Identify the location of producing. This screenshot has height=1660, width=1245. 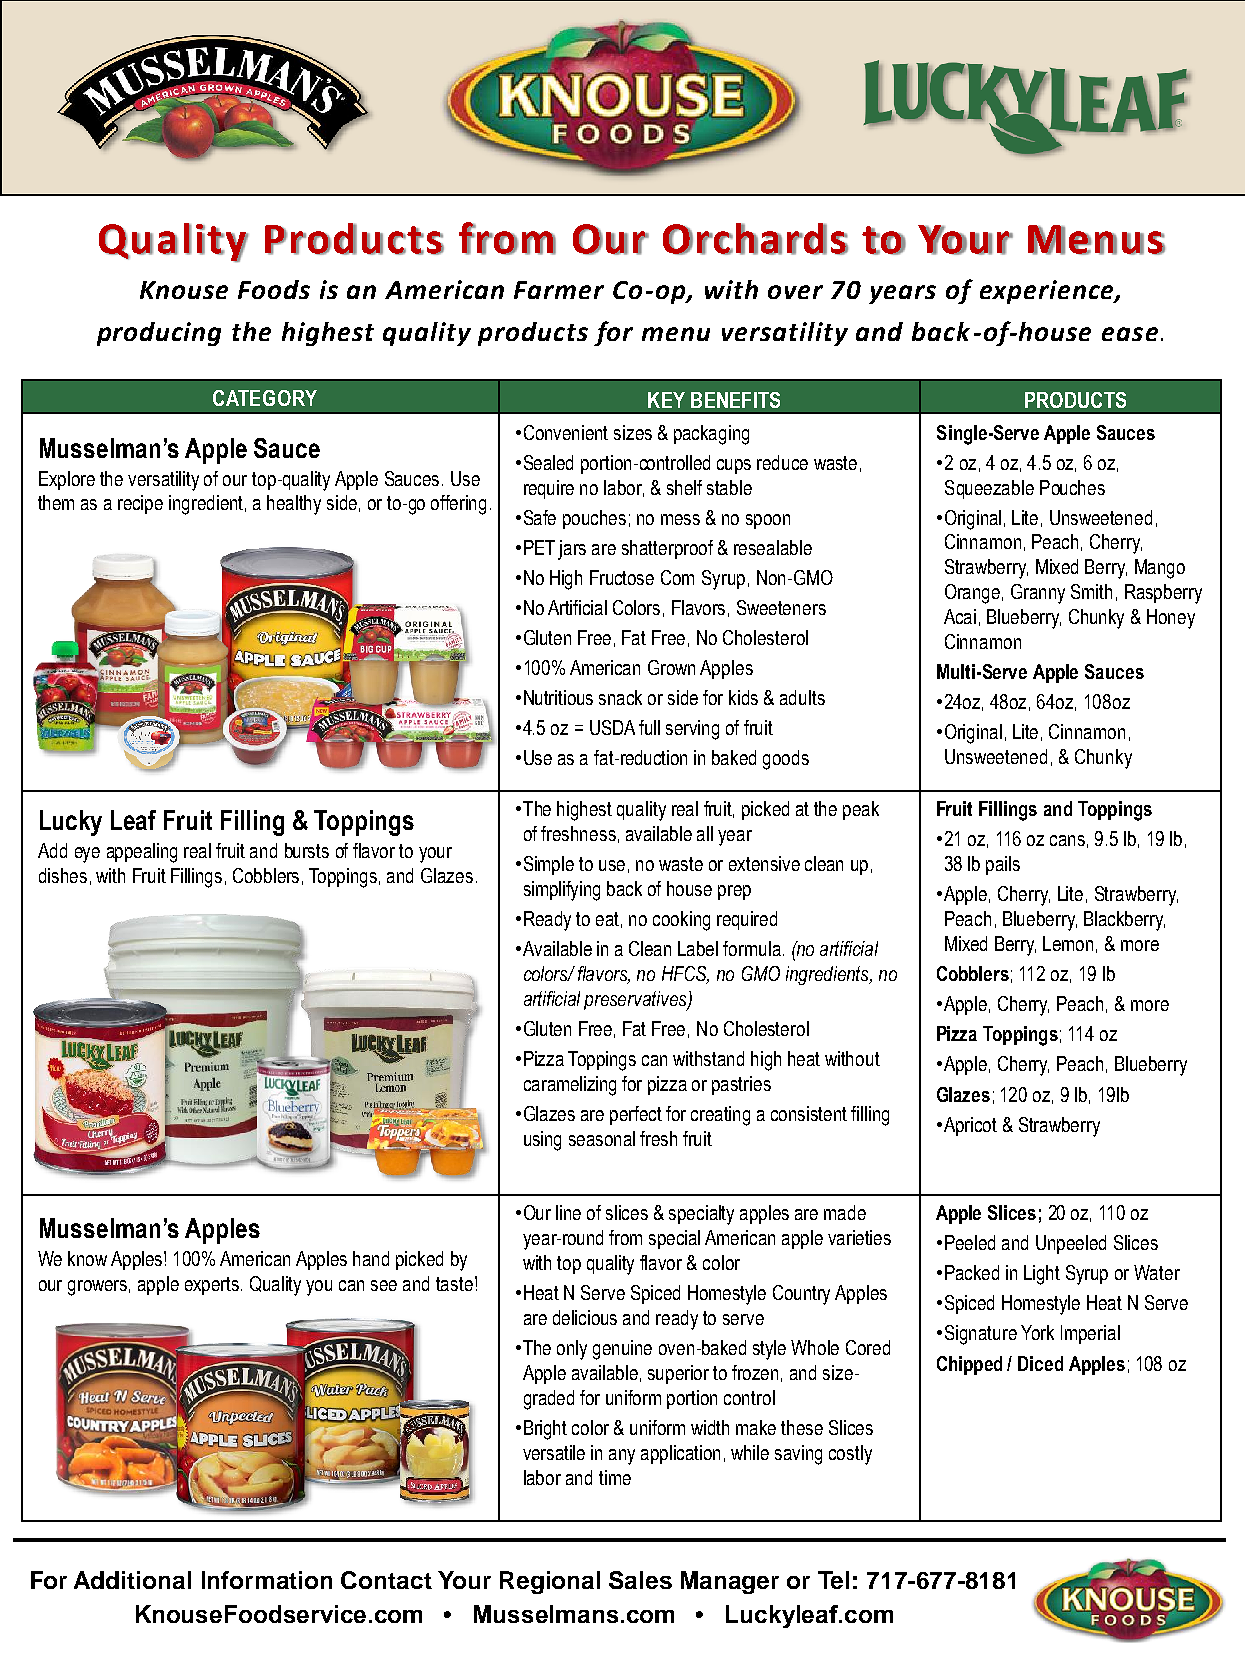
(159, 334).
